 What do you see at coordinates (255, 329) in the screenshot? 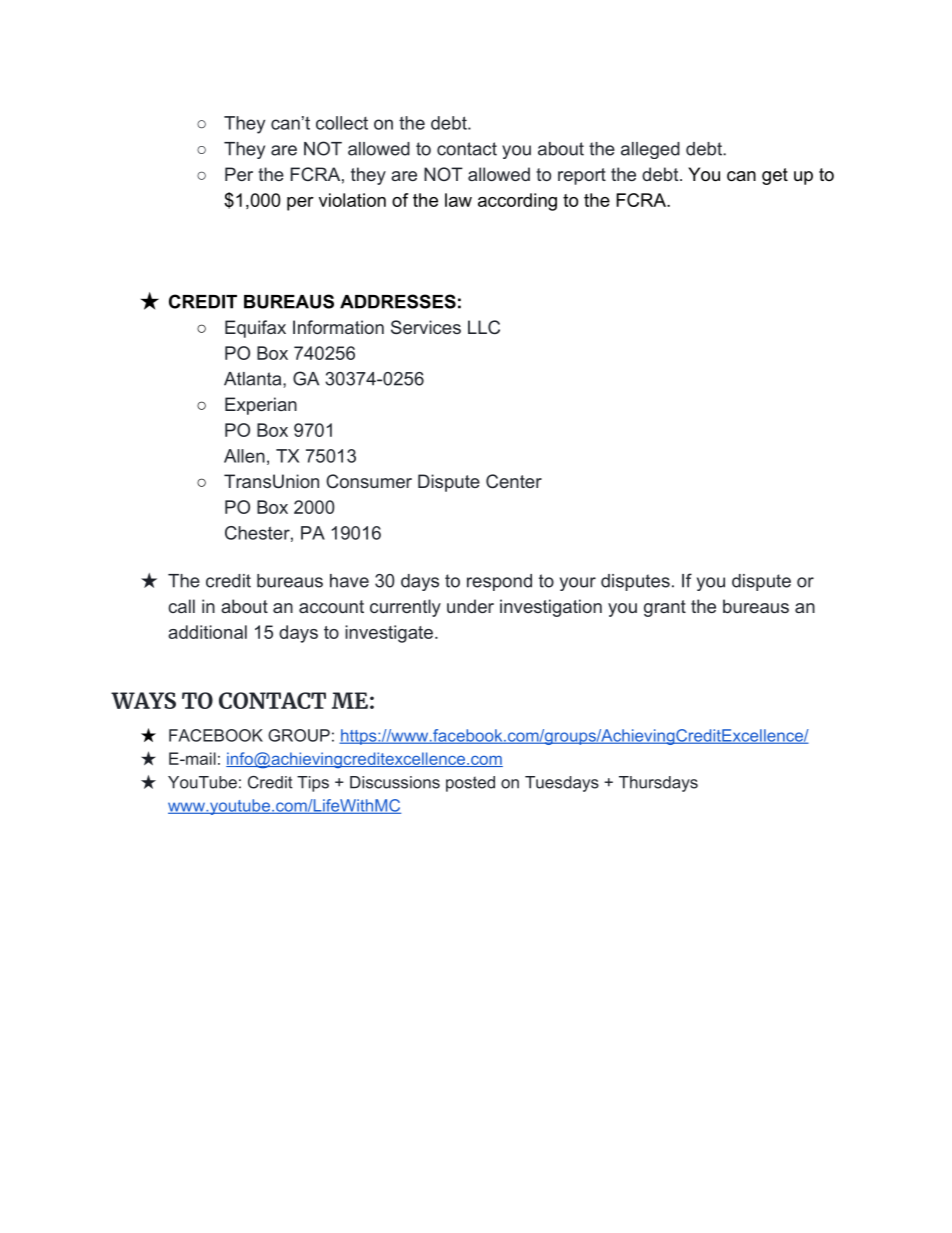
I see `Equifax` at bounding box center [255, 329].
